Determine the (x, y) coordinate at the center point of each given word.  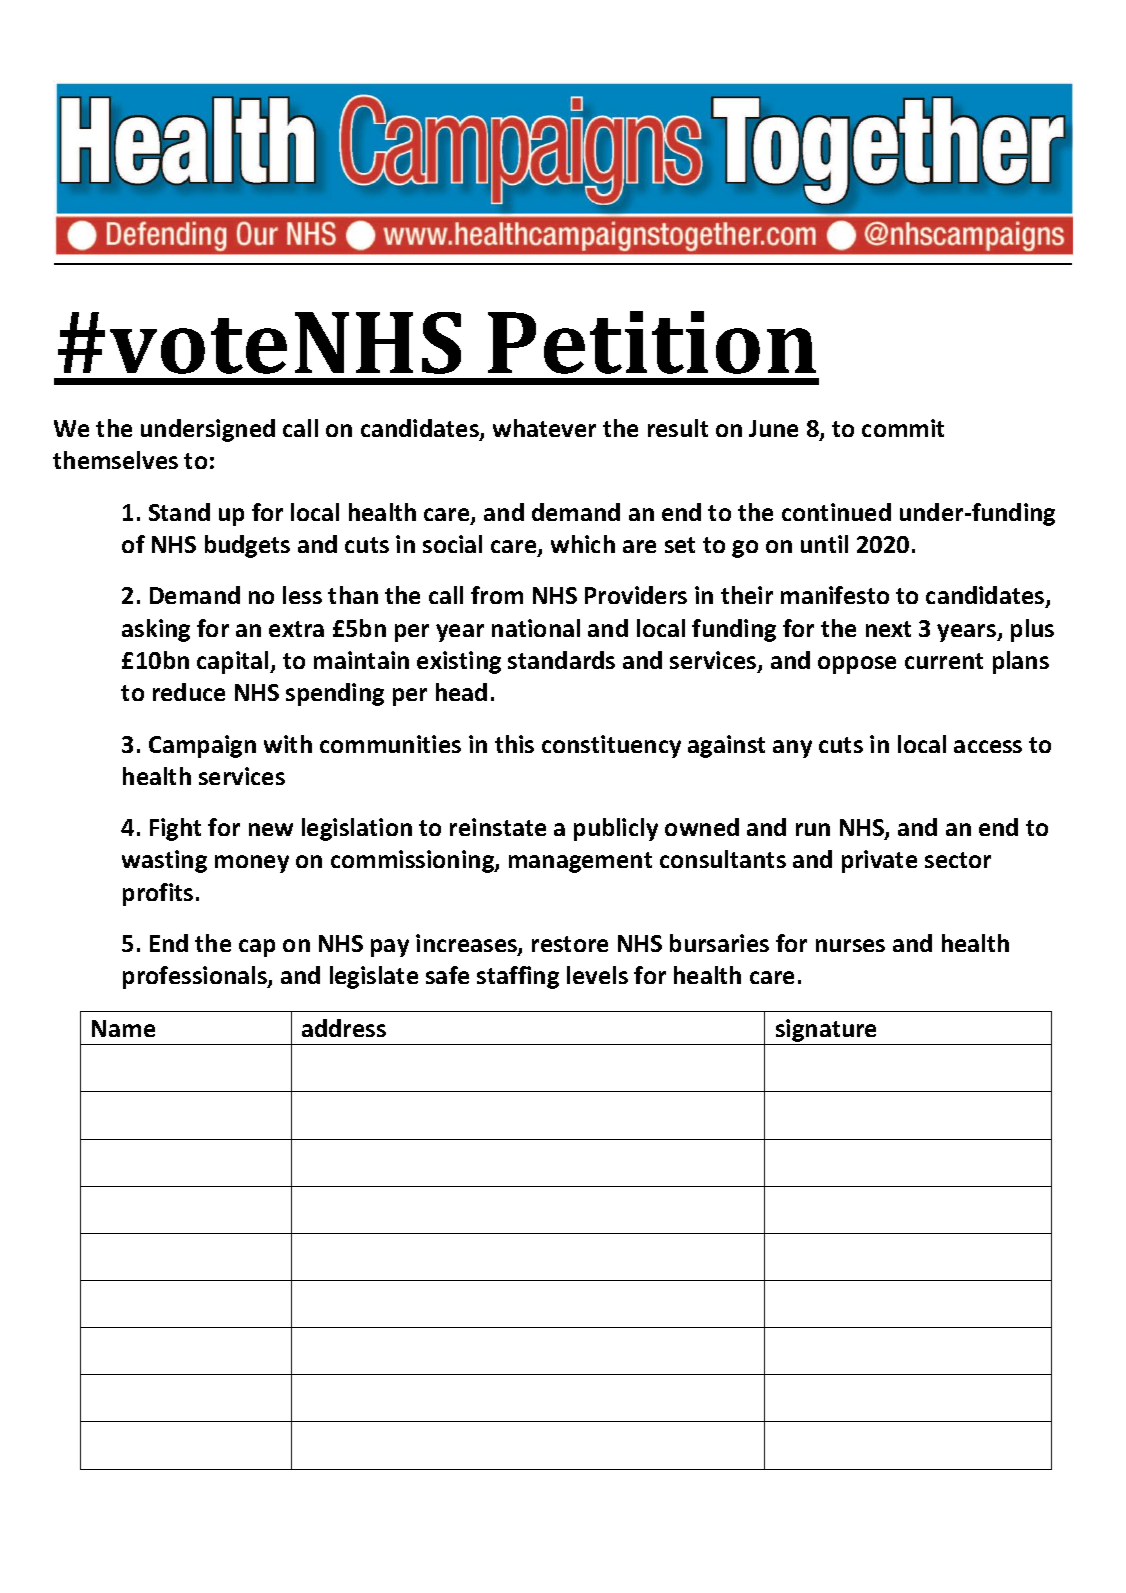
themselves (115, 460)
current (944, 661)
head (461, 692)
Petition (652, 342)
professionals (196, 977)
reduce (189, 692)
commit (903, 428)
